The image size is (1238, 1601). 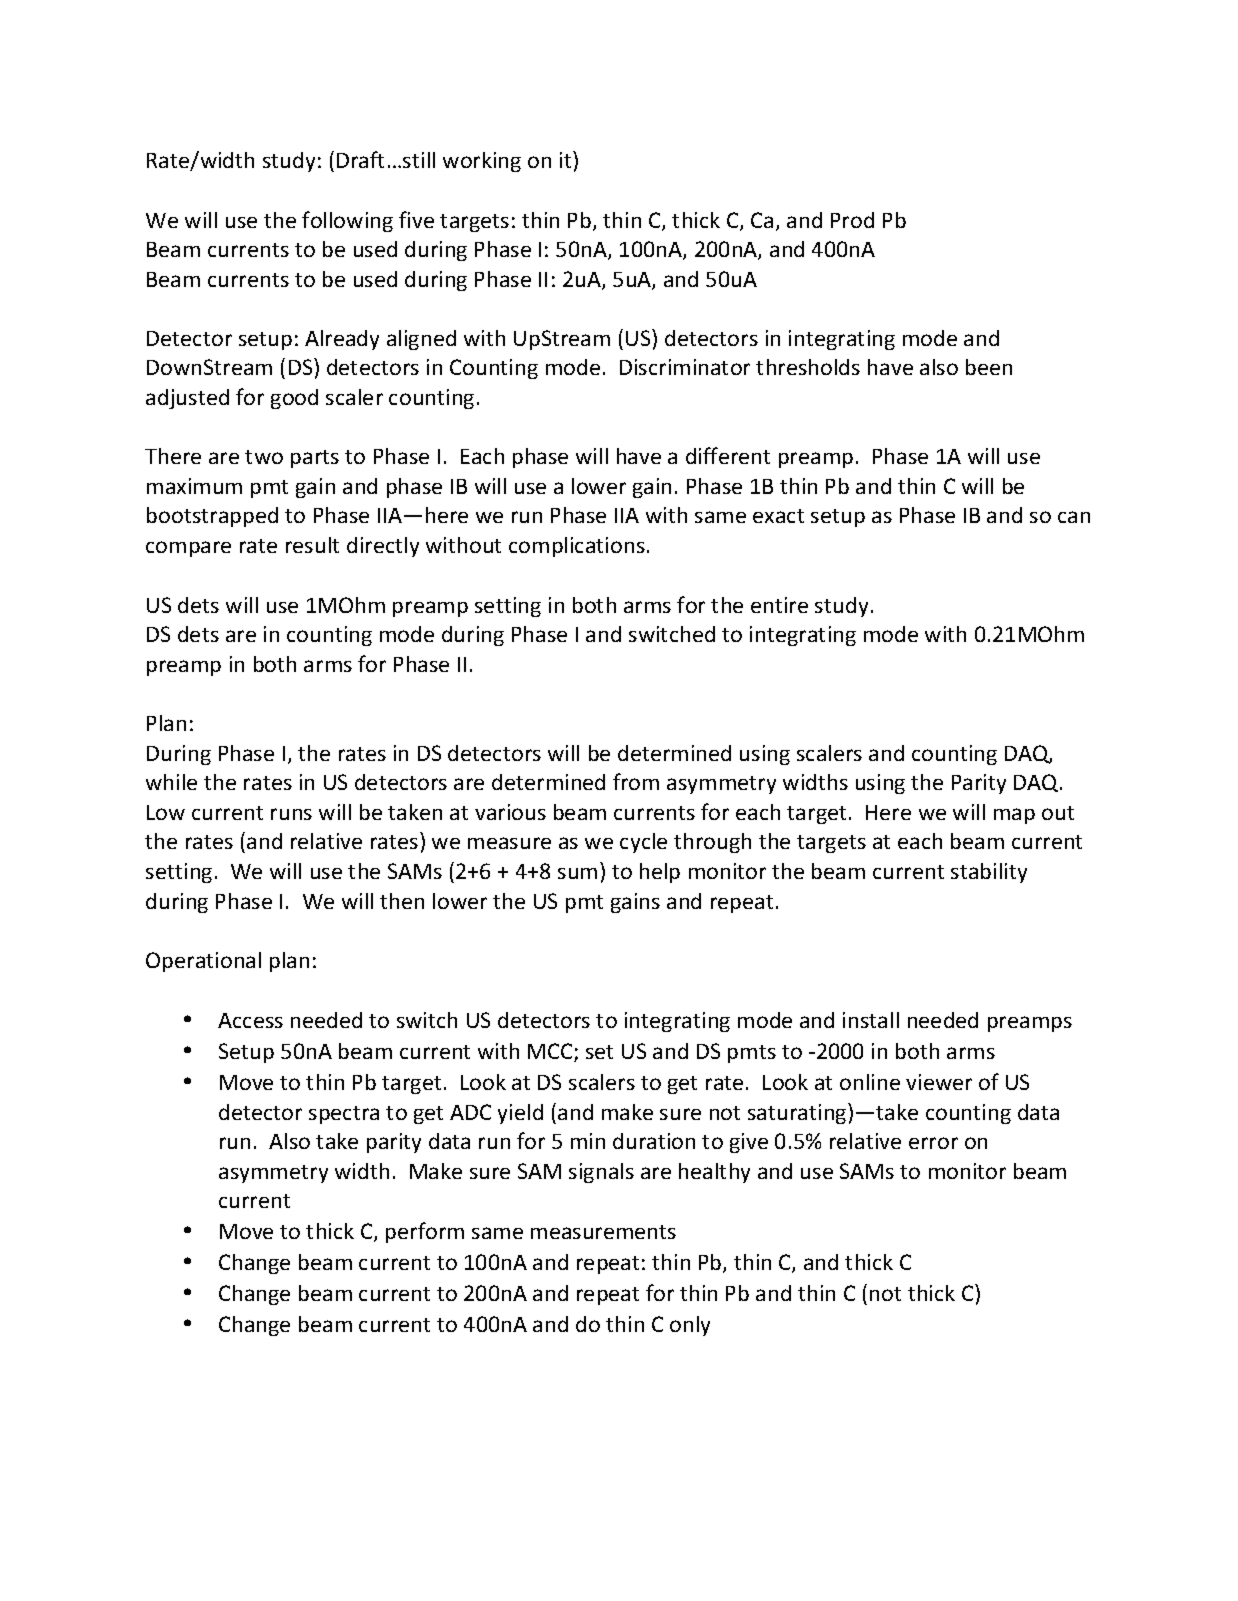 I want to click on perform, so click(x=425, y=1232).
